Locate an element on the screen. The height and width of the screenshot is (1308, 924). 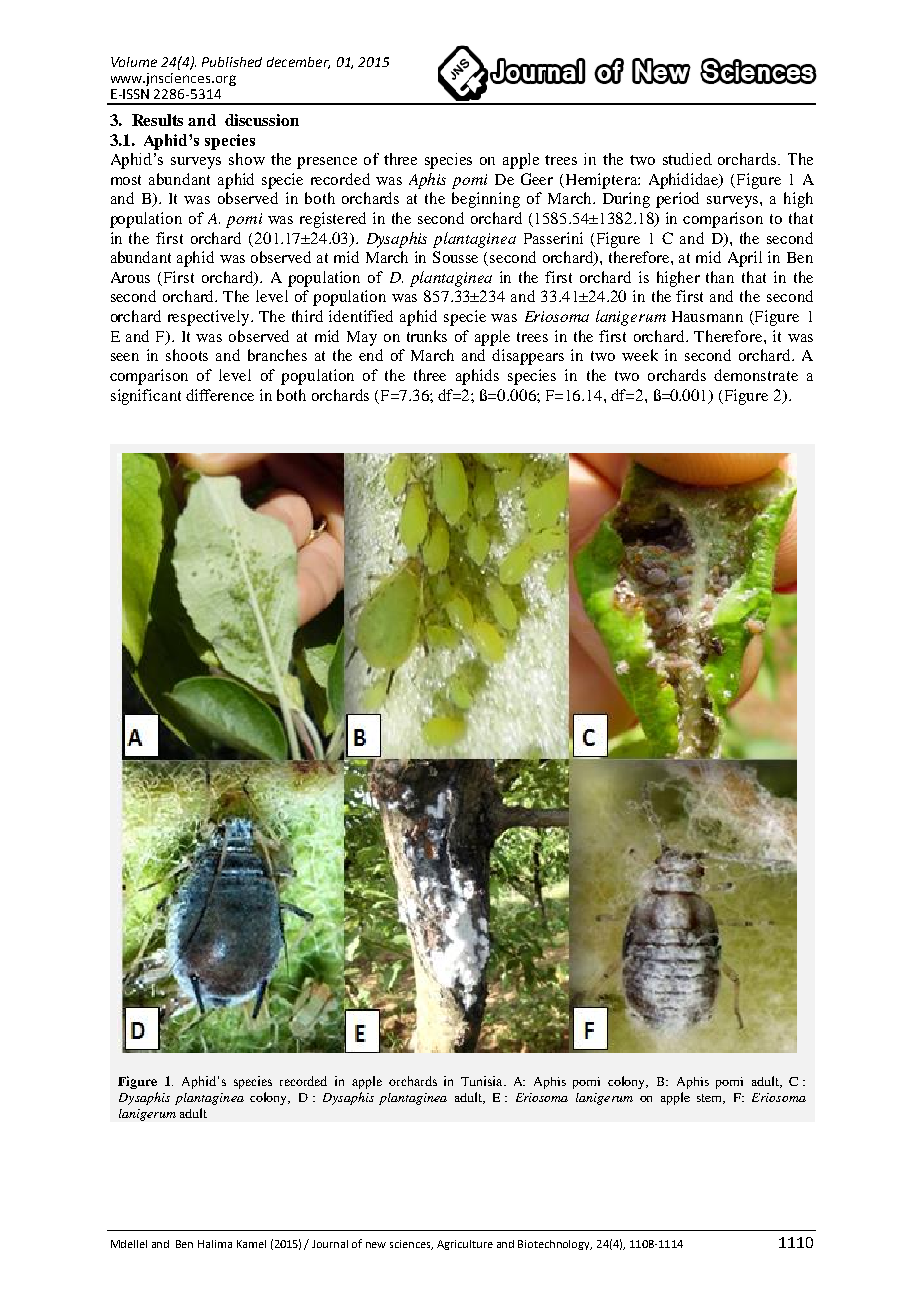
Kamel is located at coordinates (251, 1244).
